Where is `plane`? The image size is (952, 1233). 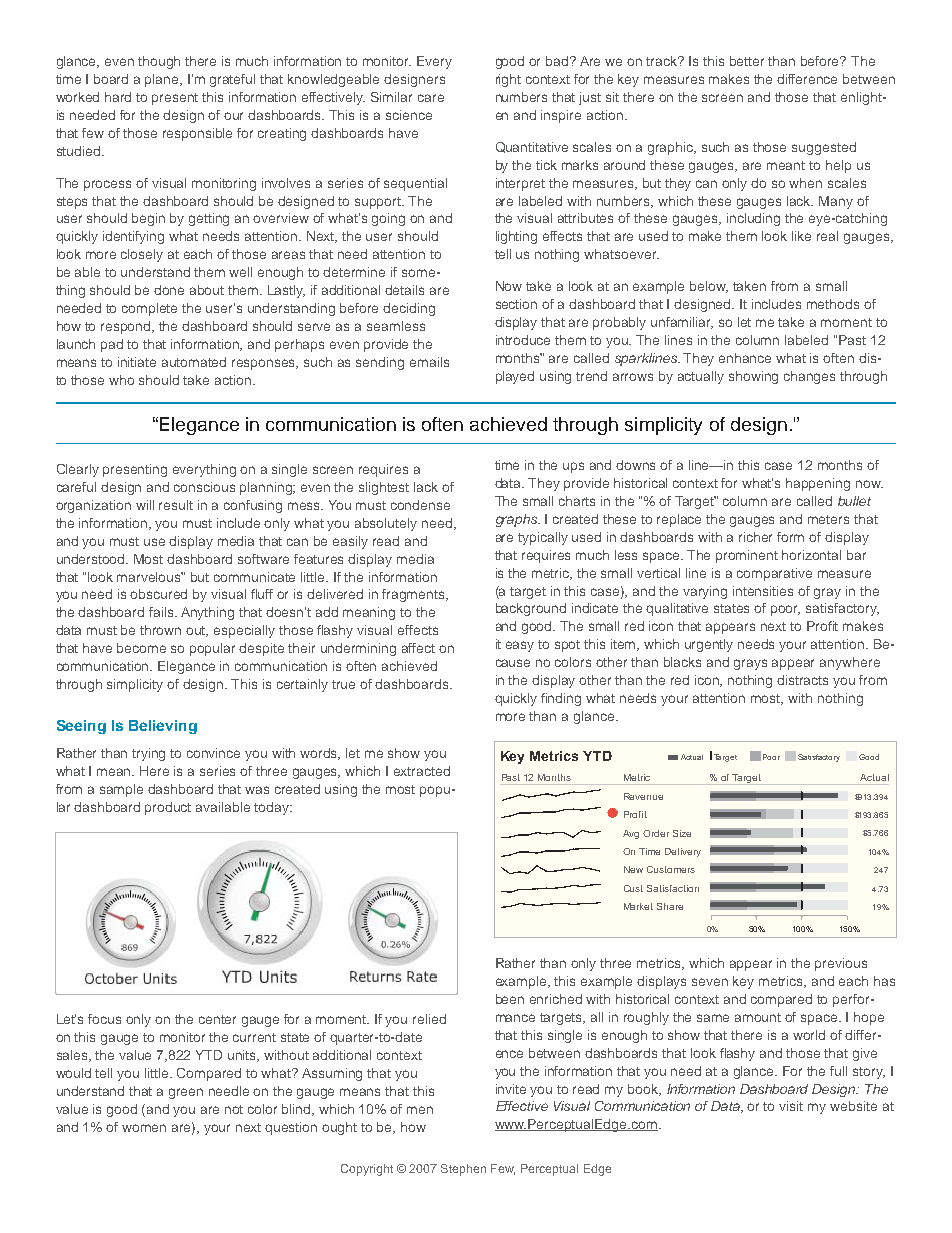 plane is located at coordinates (163, 80).
